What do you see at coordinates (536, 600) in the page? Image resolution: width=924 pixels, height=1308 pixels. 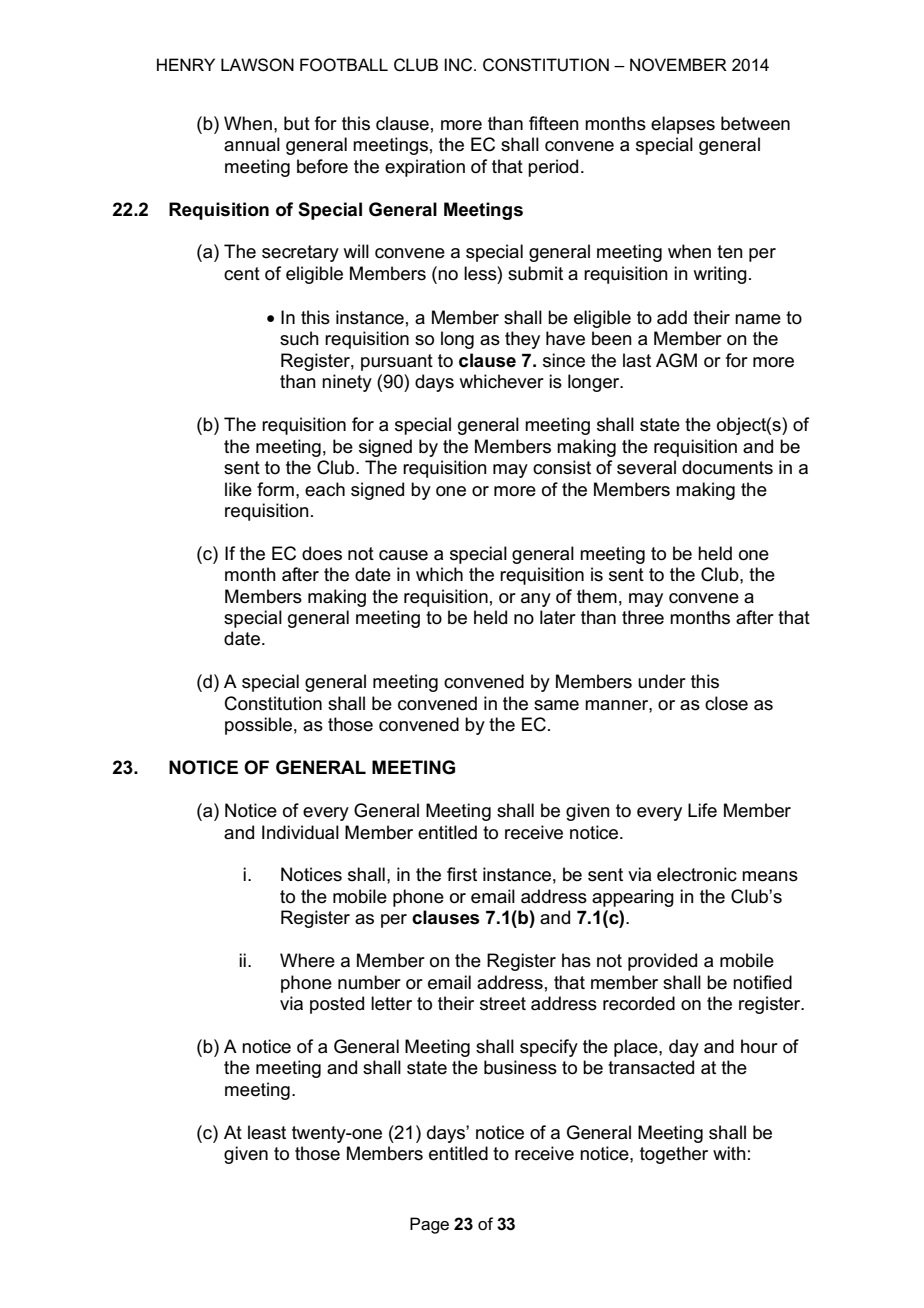 I see `any` at bounding box center [536, 600].
